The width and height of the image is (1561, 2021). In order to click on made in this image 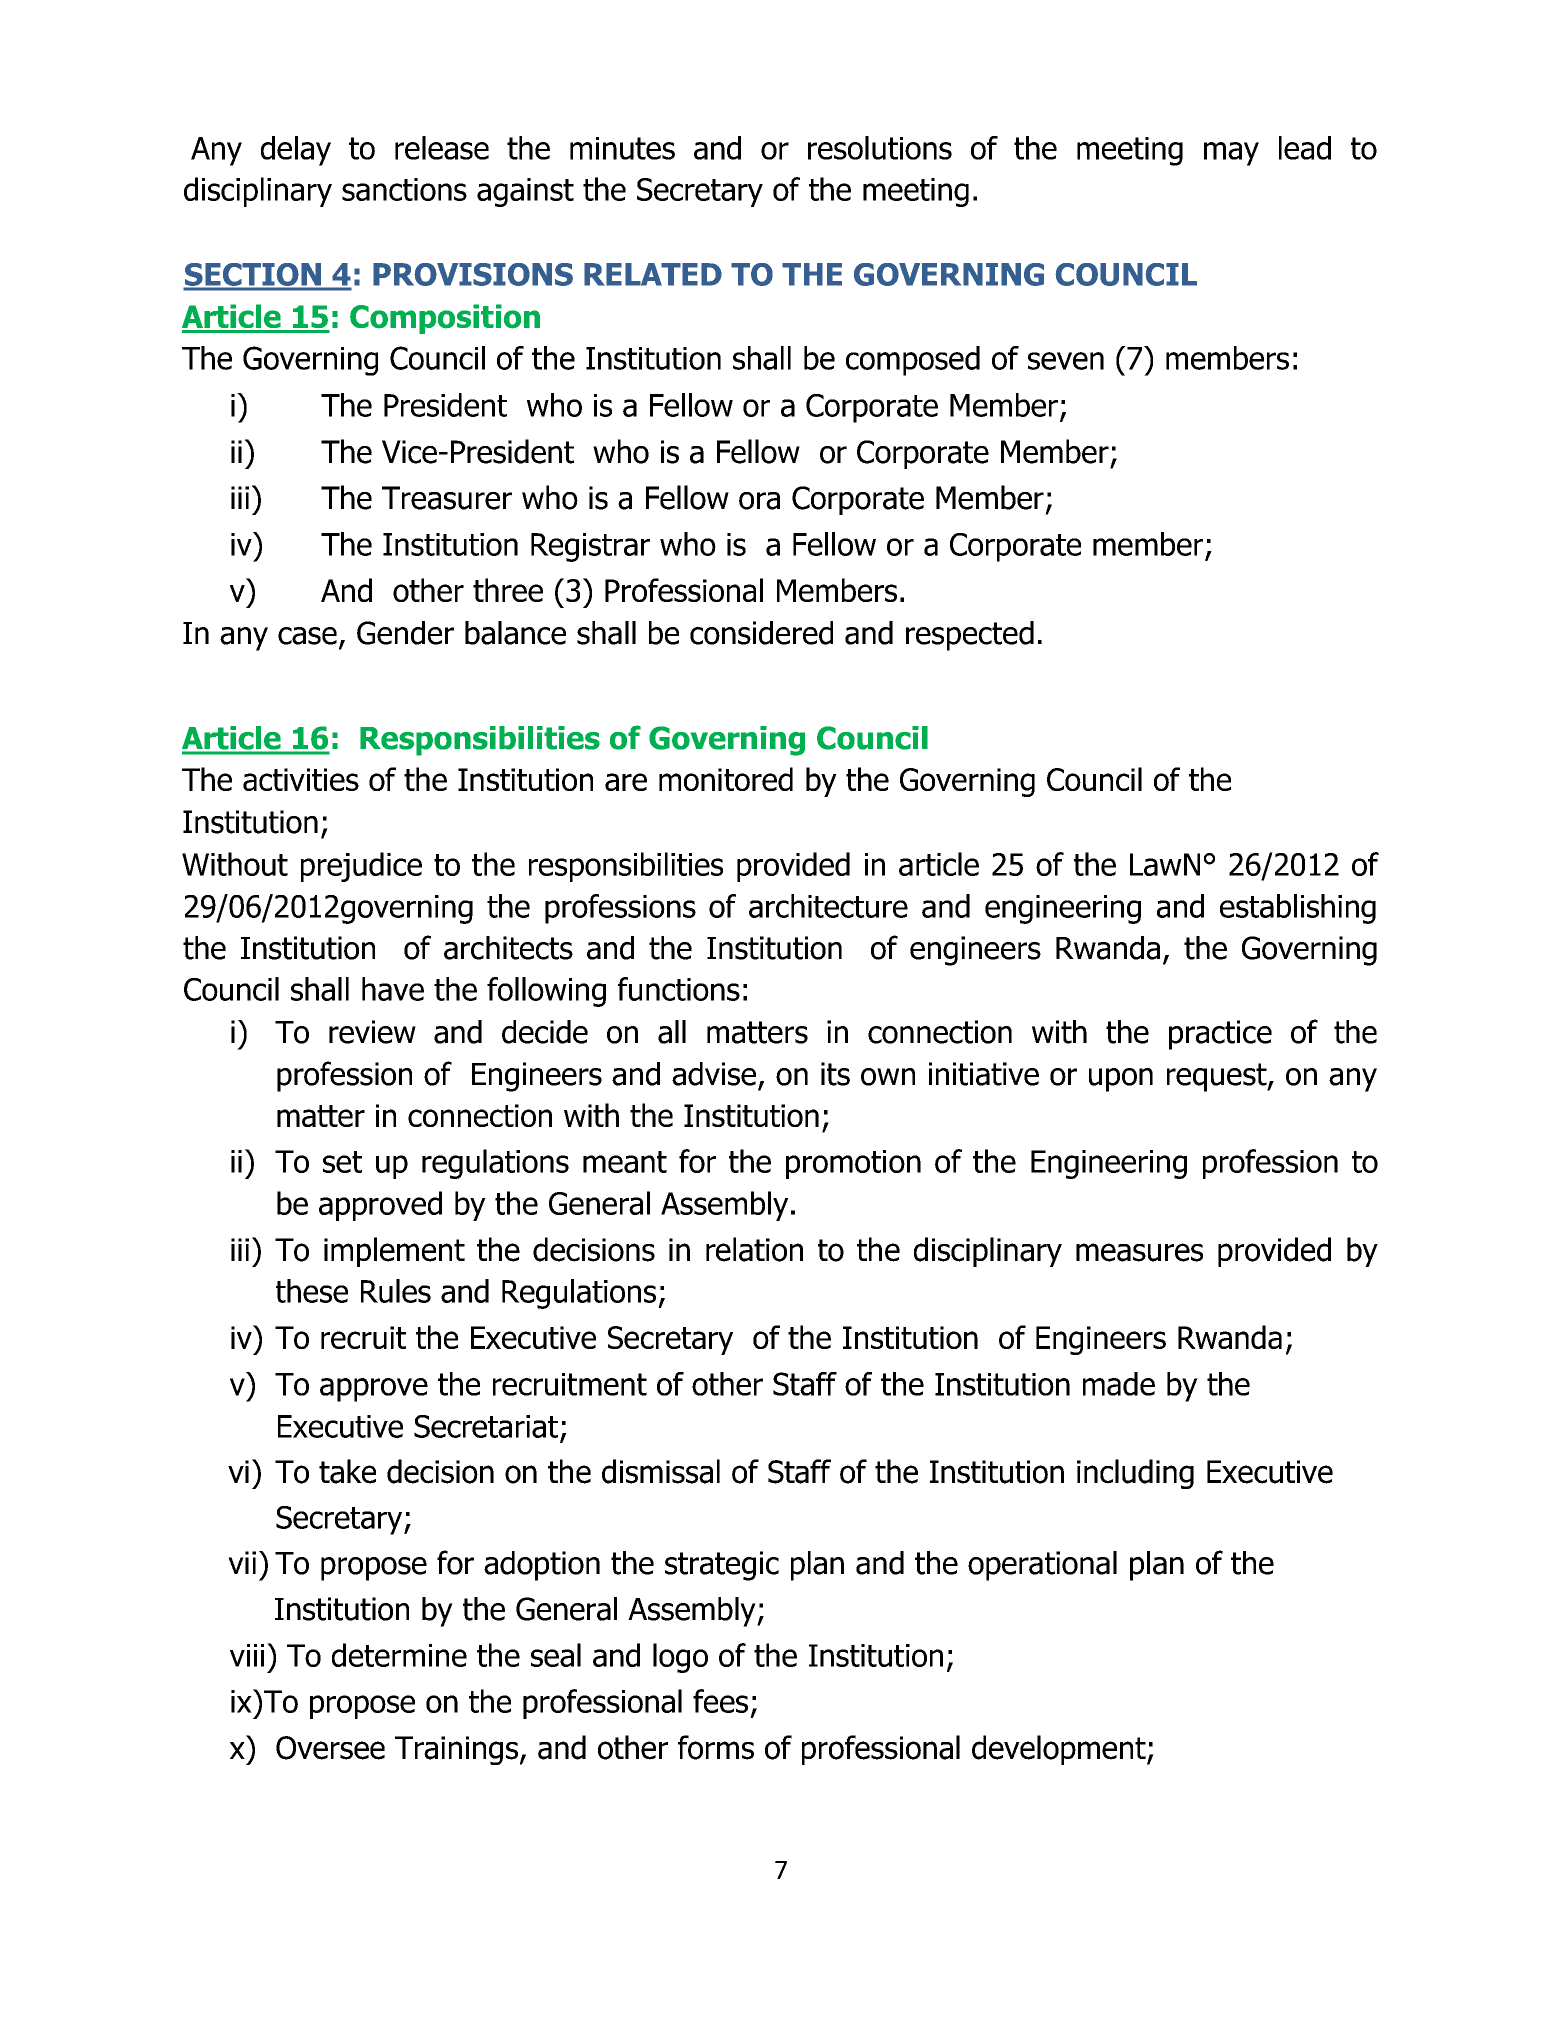, I will do `click(1119, 1384)`.
